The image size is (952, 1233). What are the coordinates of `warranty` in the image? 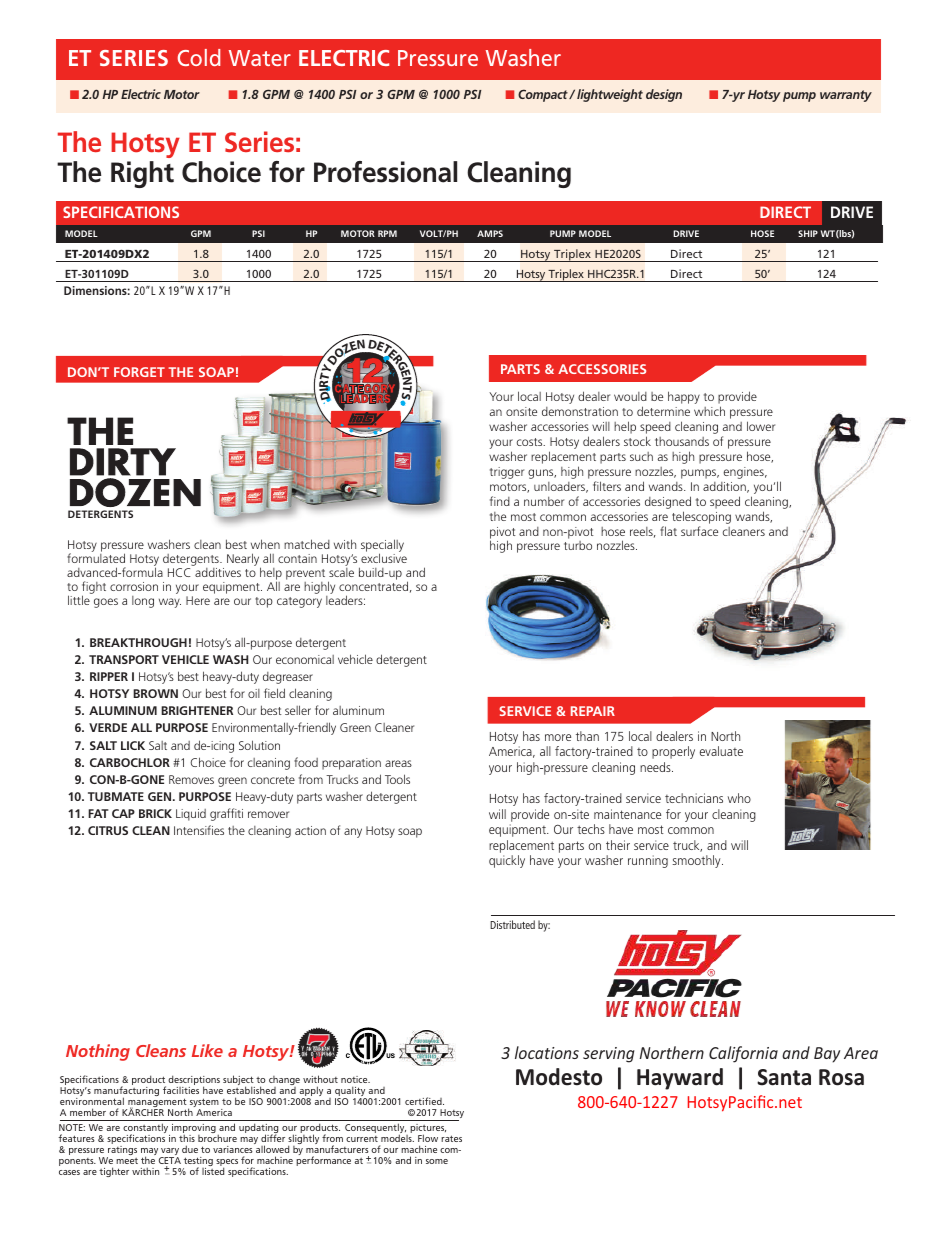 It's located at (846, 96).
